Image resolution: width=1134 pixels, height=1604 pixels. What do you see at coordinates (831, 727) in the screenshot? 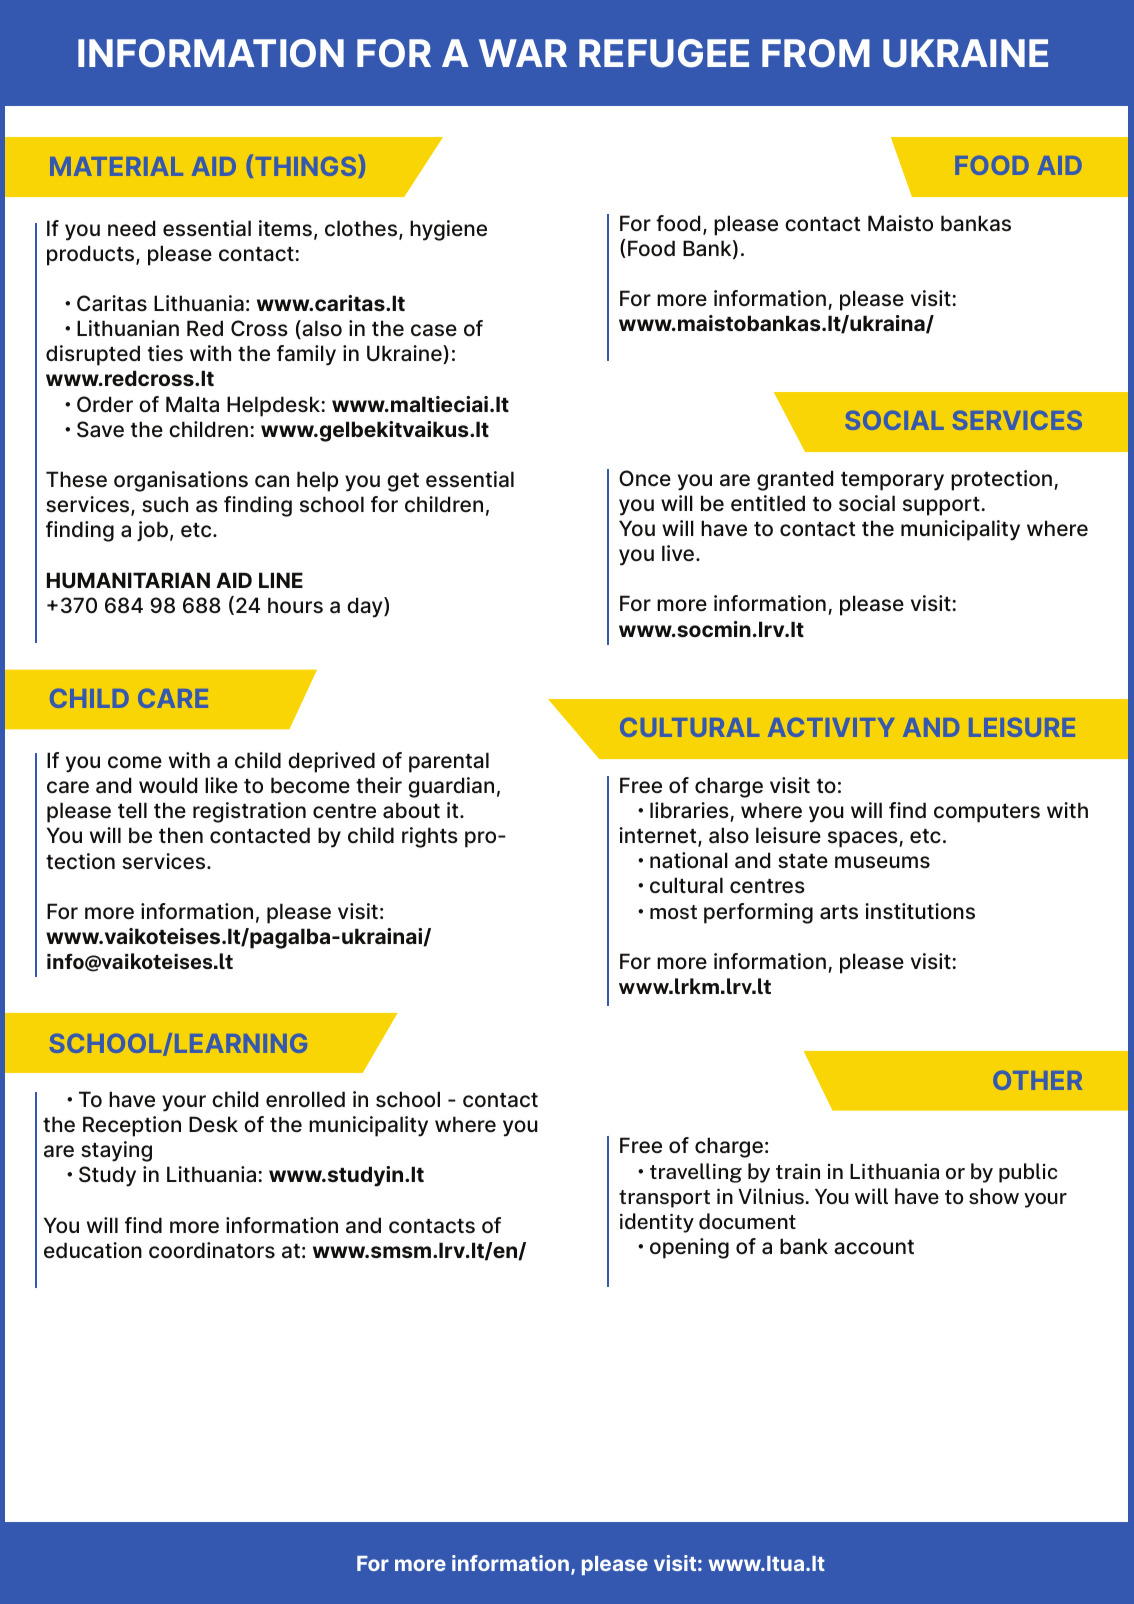
I see `ACTIVITY` at bounding box center [831, 727].
